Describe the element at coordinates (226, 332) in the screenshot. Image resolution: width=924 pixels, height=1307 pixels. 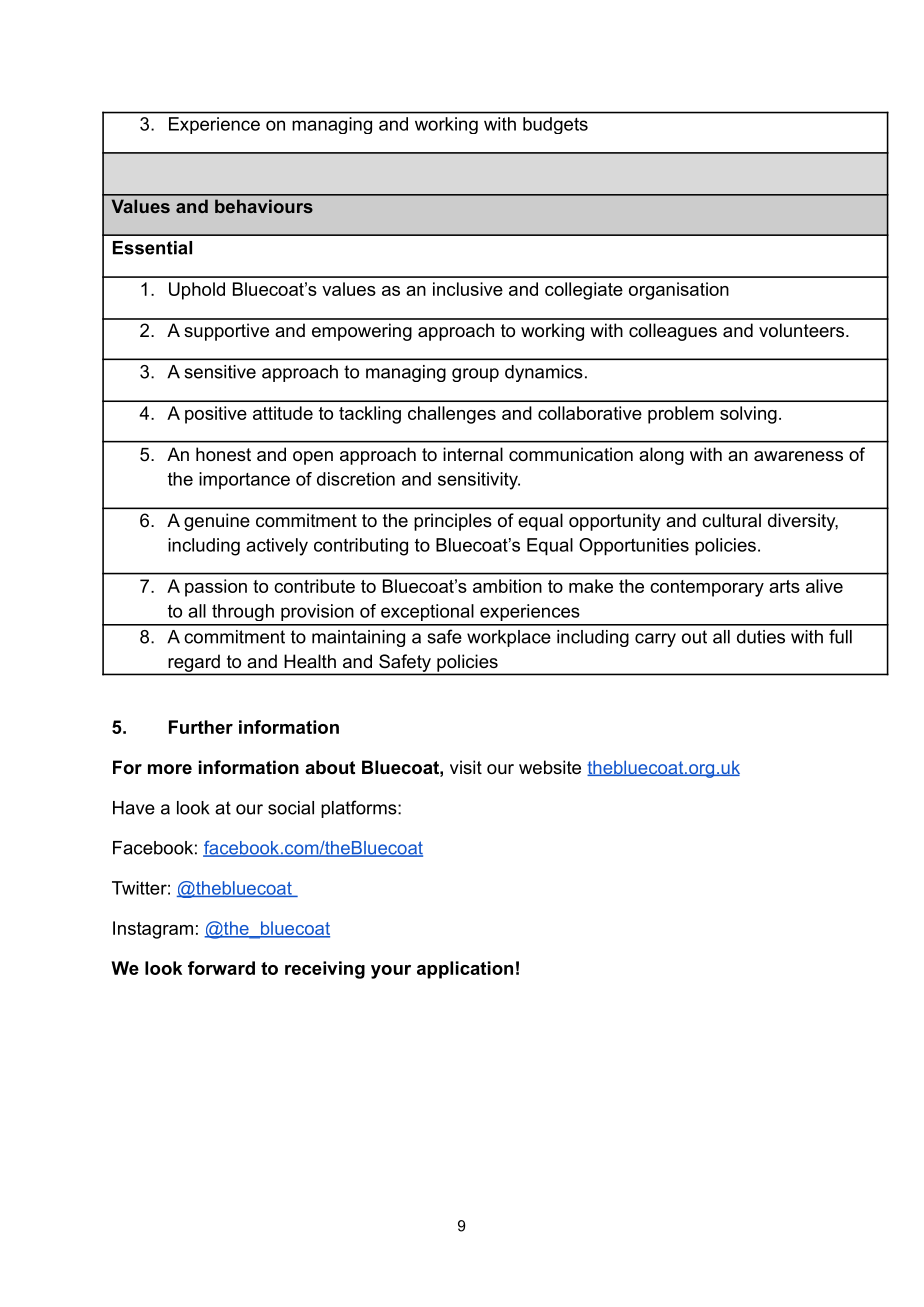
I see `supportive` at that location.
